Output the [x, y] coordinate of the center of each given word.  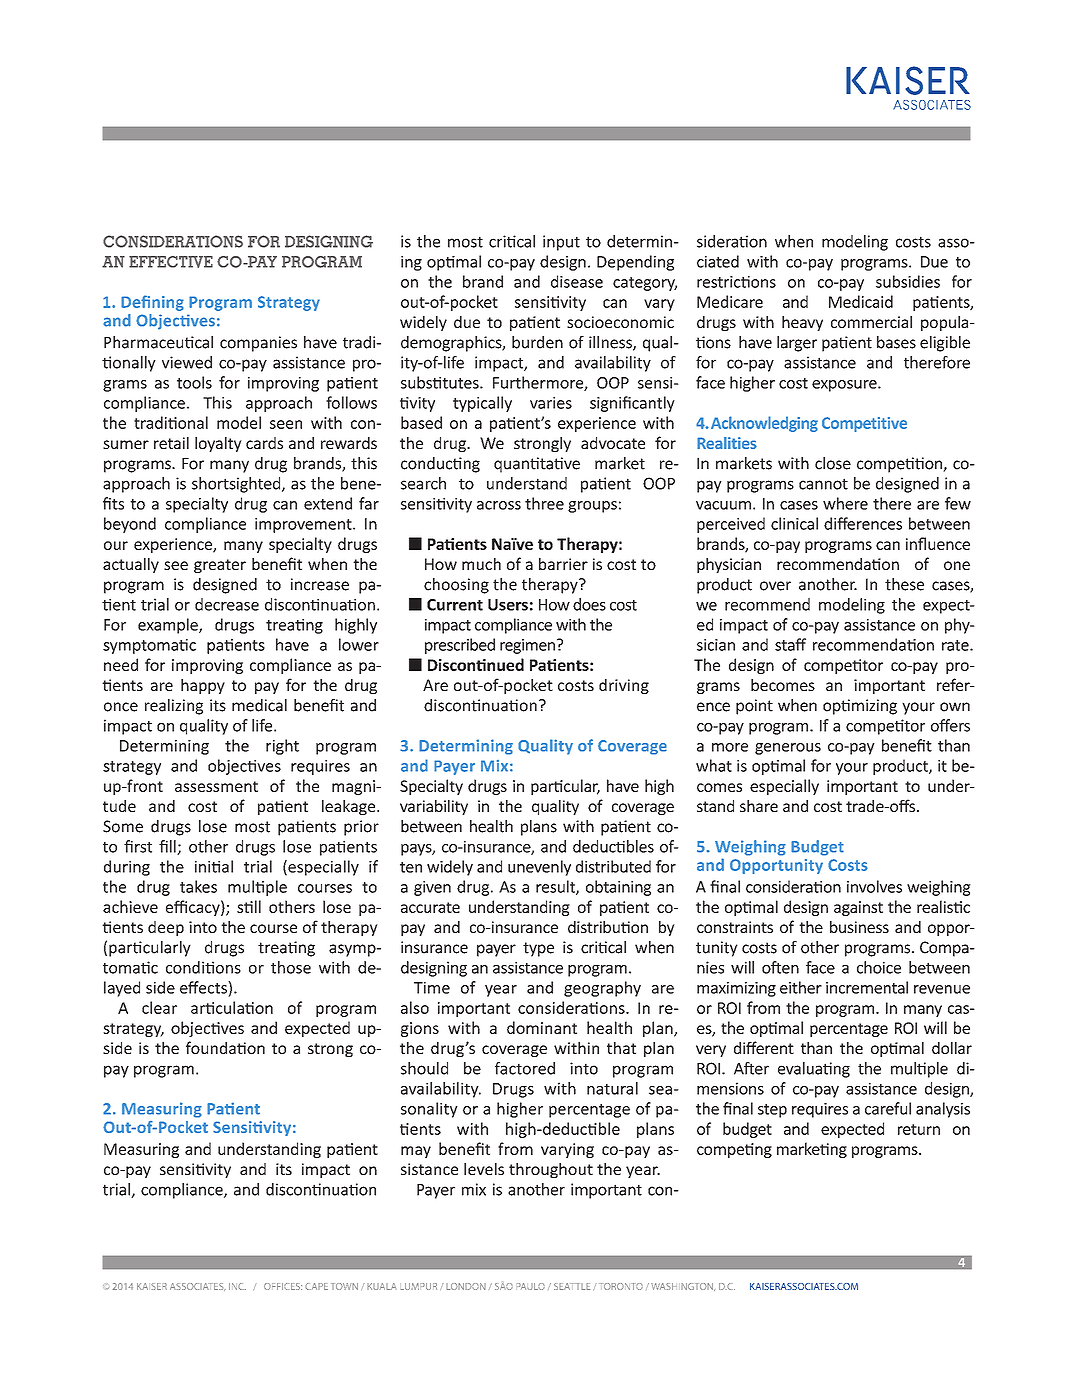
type [538, 949]
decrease [227, 604]
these [904, 584]
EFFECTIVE [171, 262]
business [859, 927]
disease [577, 281]
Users [508, 605]
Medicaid [861, 301]
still [249, 906]
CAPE [316, 1286]
